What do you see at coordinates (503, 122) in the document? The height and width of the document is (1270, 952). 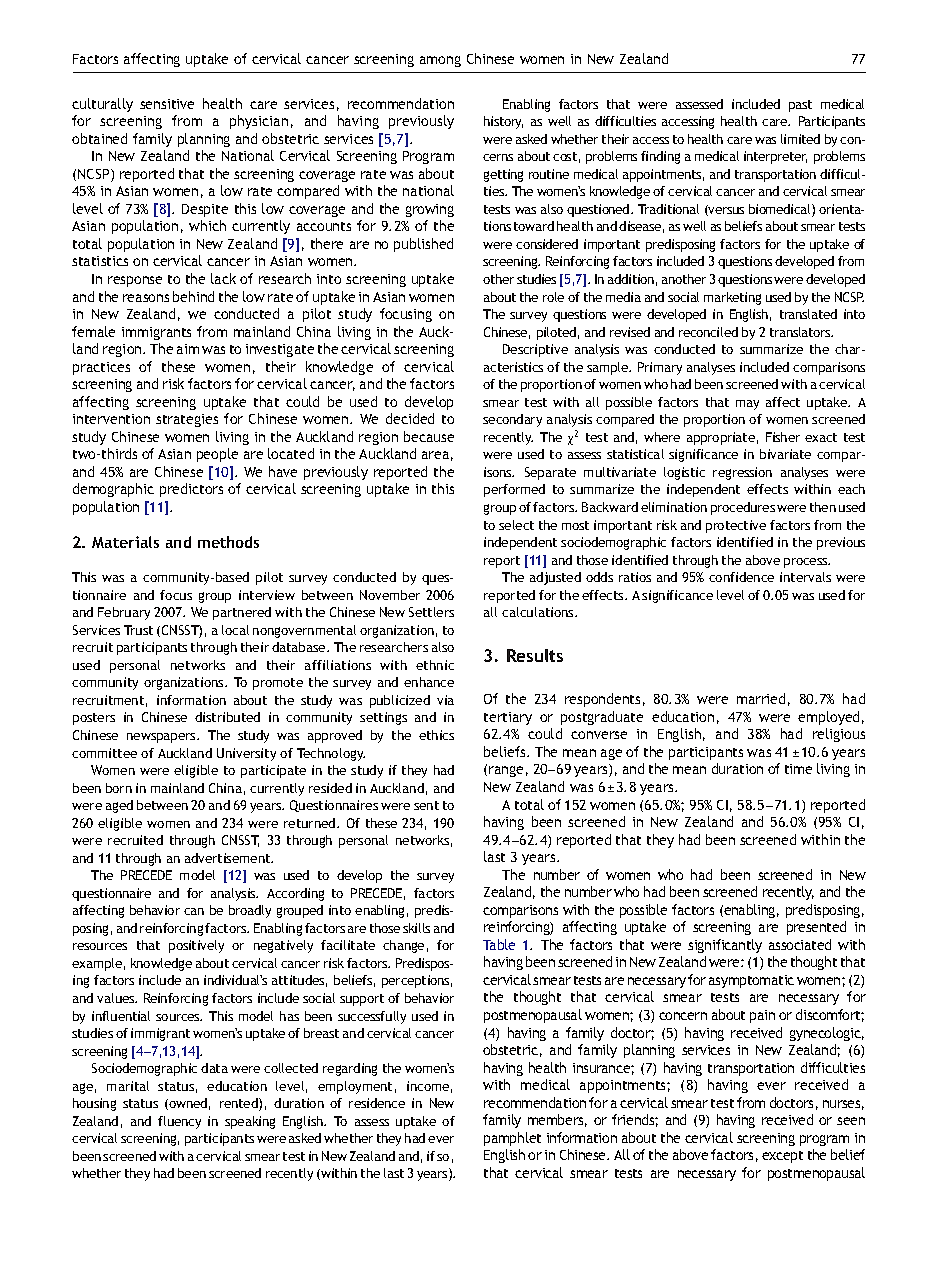 I see `history` at bounding box center [503, 122].
